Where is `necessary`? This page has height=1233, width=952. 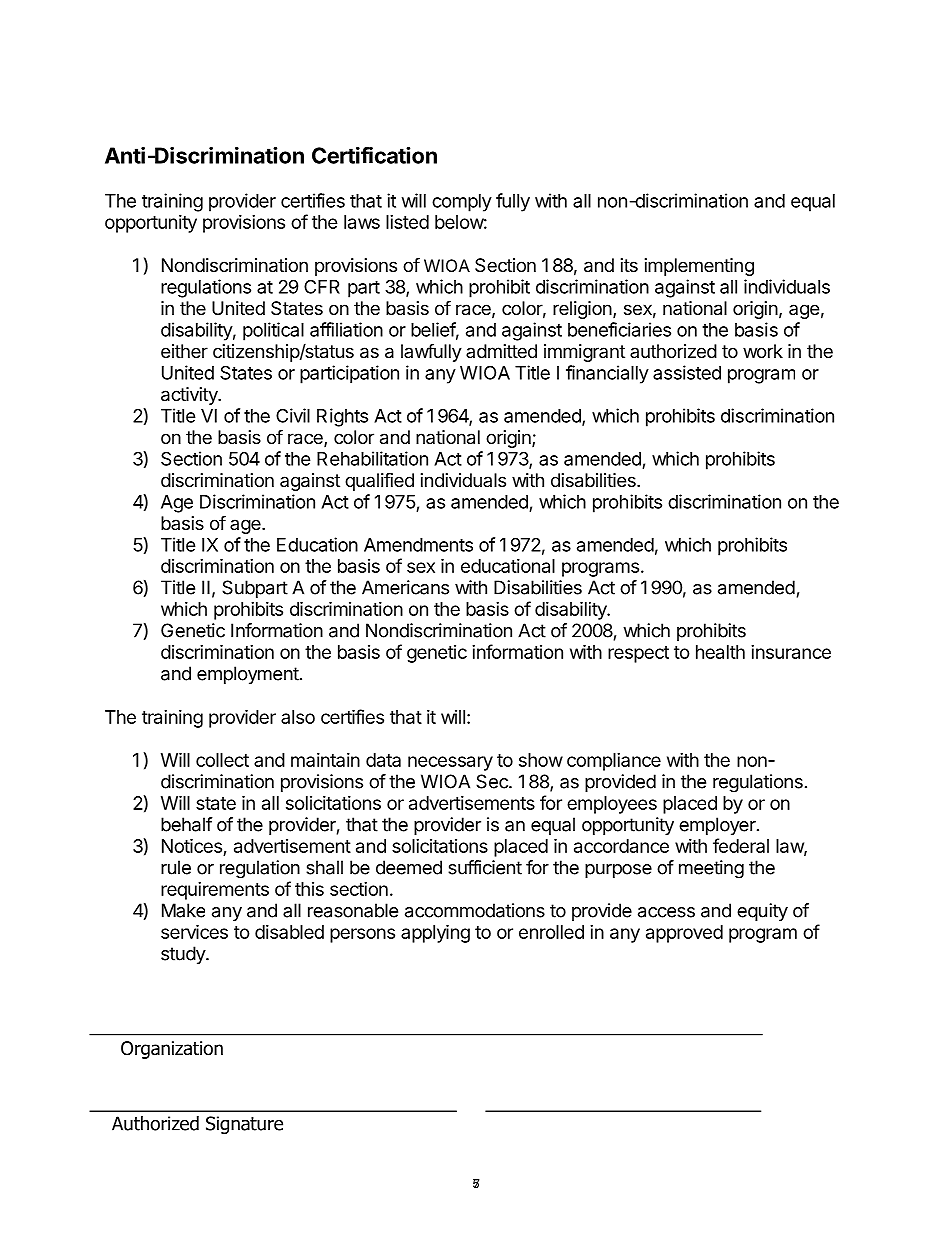 necessary is located at coordinates (450, 763).
